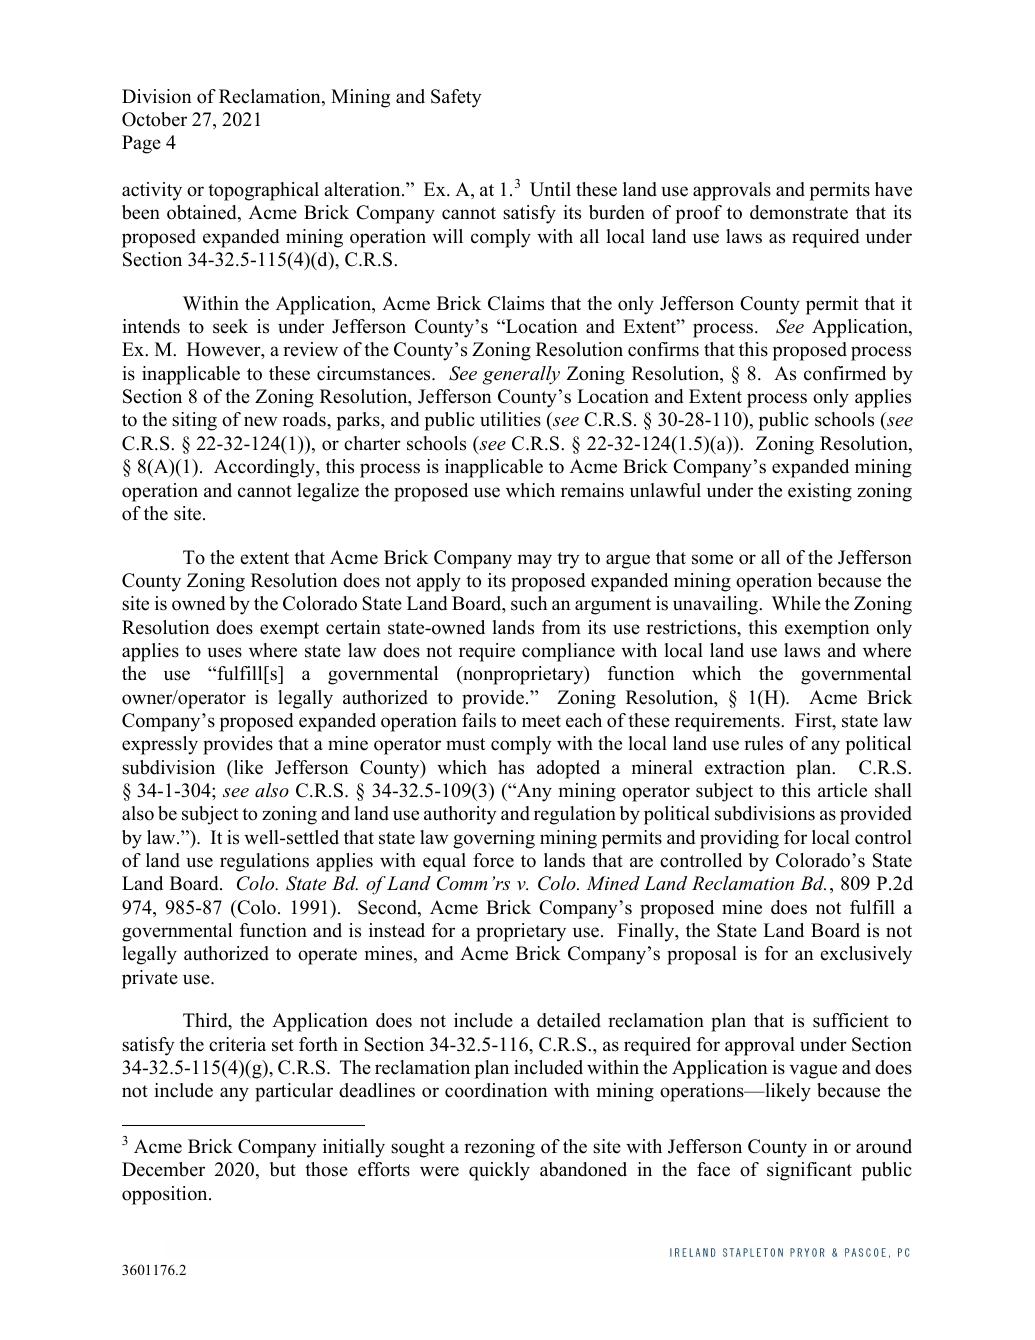 This image has height=1340, width=1035. Describe the element at coordinates (283, 1169) in the image. I see `but` at that location.
